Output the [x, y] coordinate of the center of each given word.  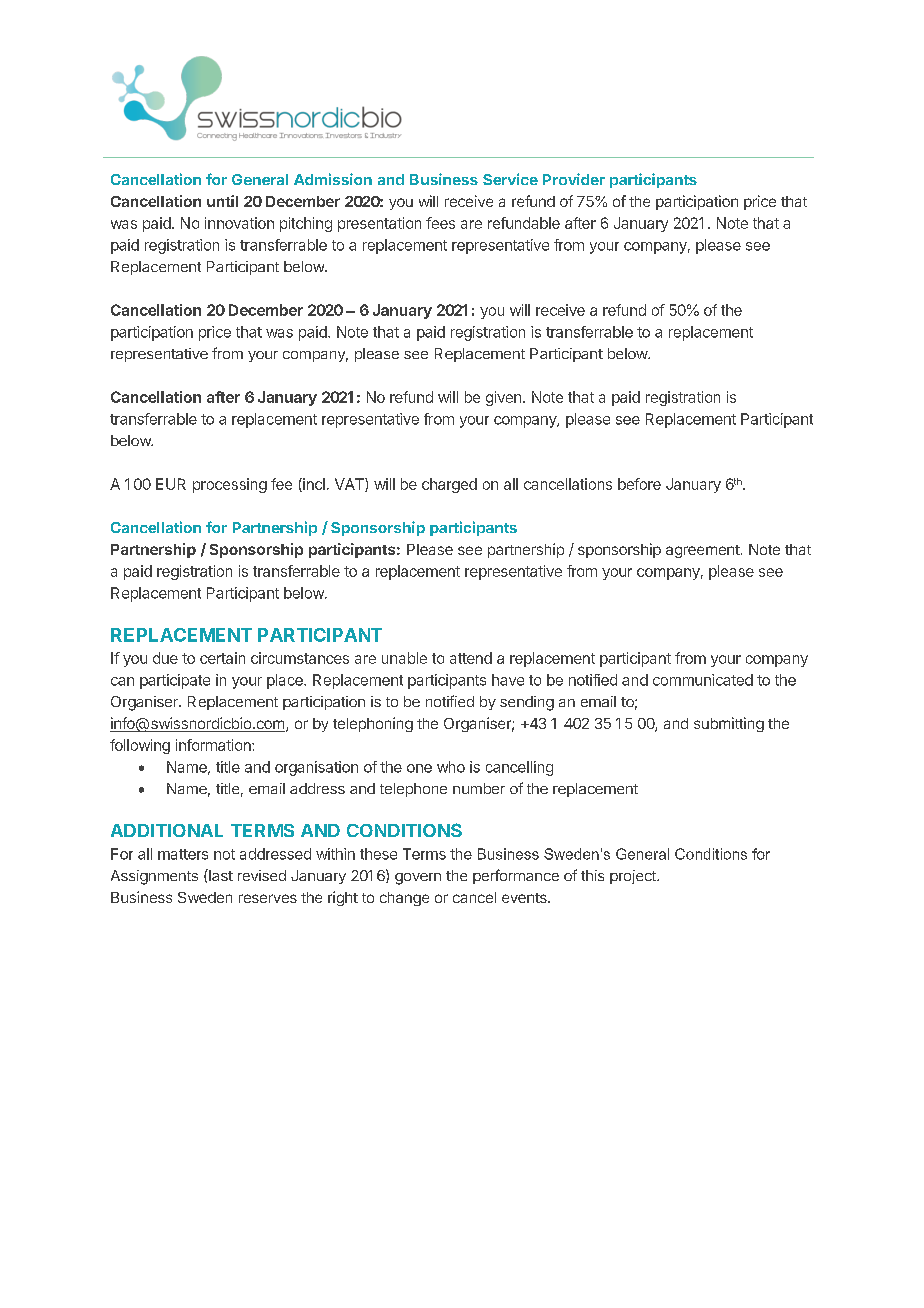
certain [222, 658]
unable [404, 658]
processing [230, 485]
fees [440, 223]
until [222, 201]
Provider [574, 179]
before [639, 484]
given [503, 398]
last [220, 875]
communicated [703, 680]
